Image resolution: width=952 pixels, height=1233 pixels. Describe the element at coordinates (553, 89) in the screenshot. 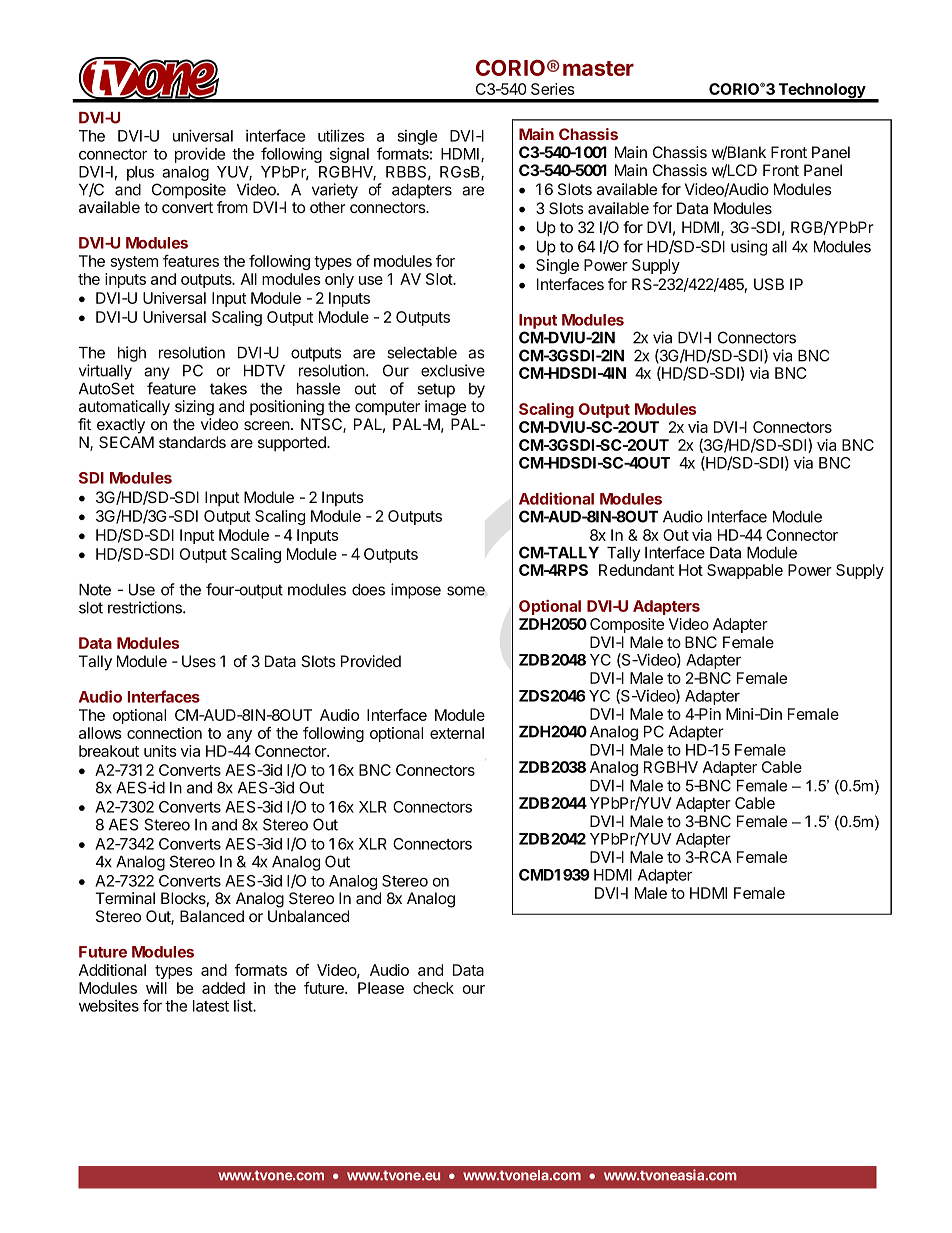

I see `Series` at that location.
